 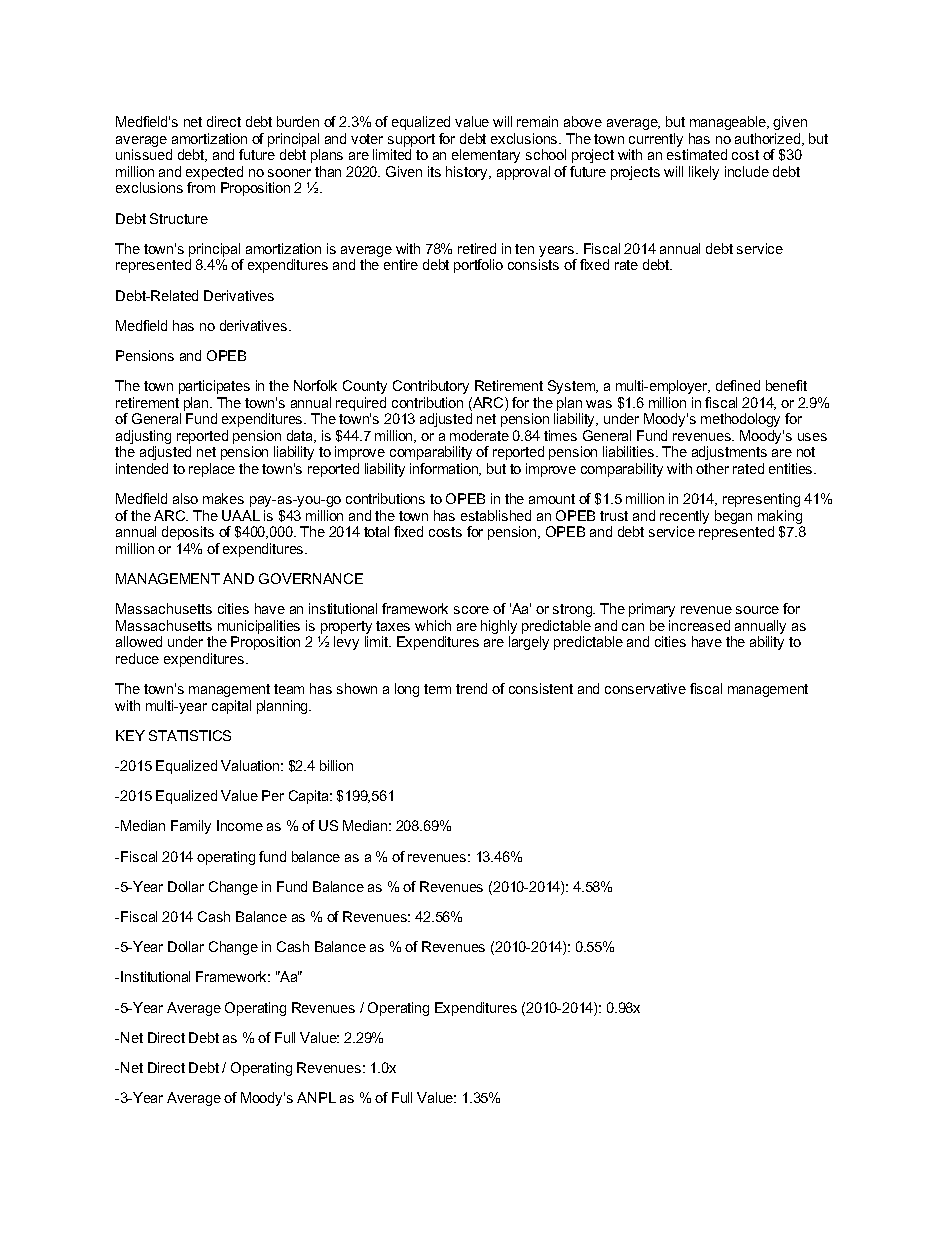 I want to click on conservative, so click(x=645, y=688).
